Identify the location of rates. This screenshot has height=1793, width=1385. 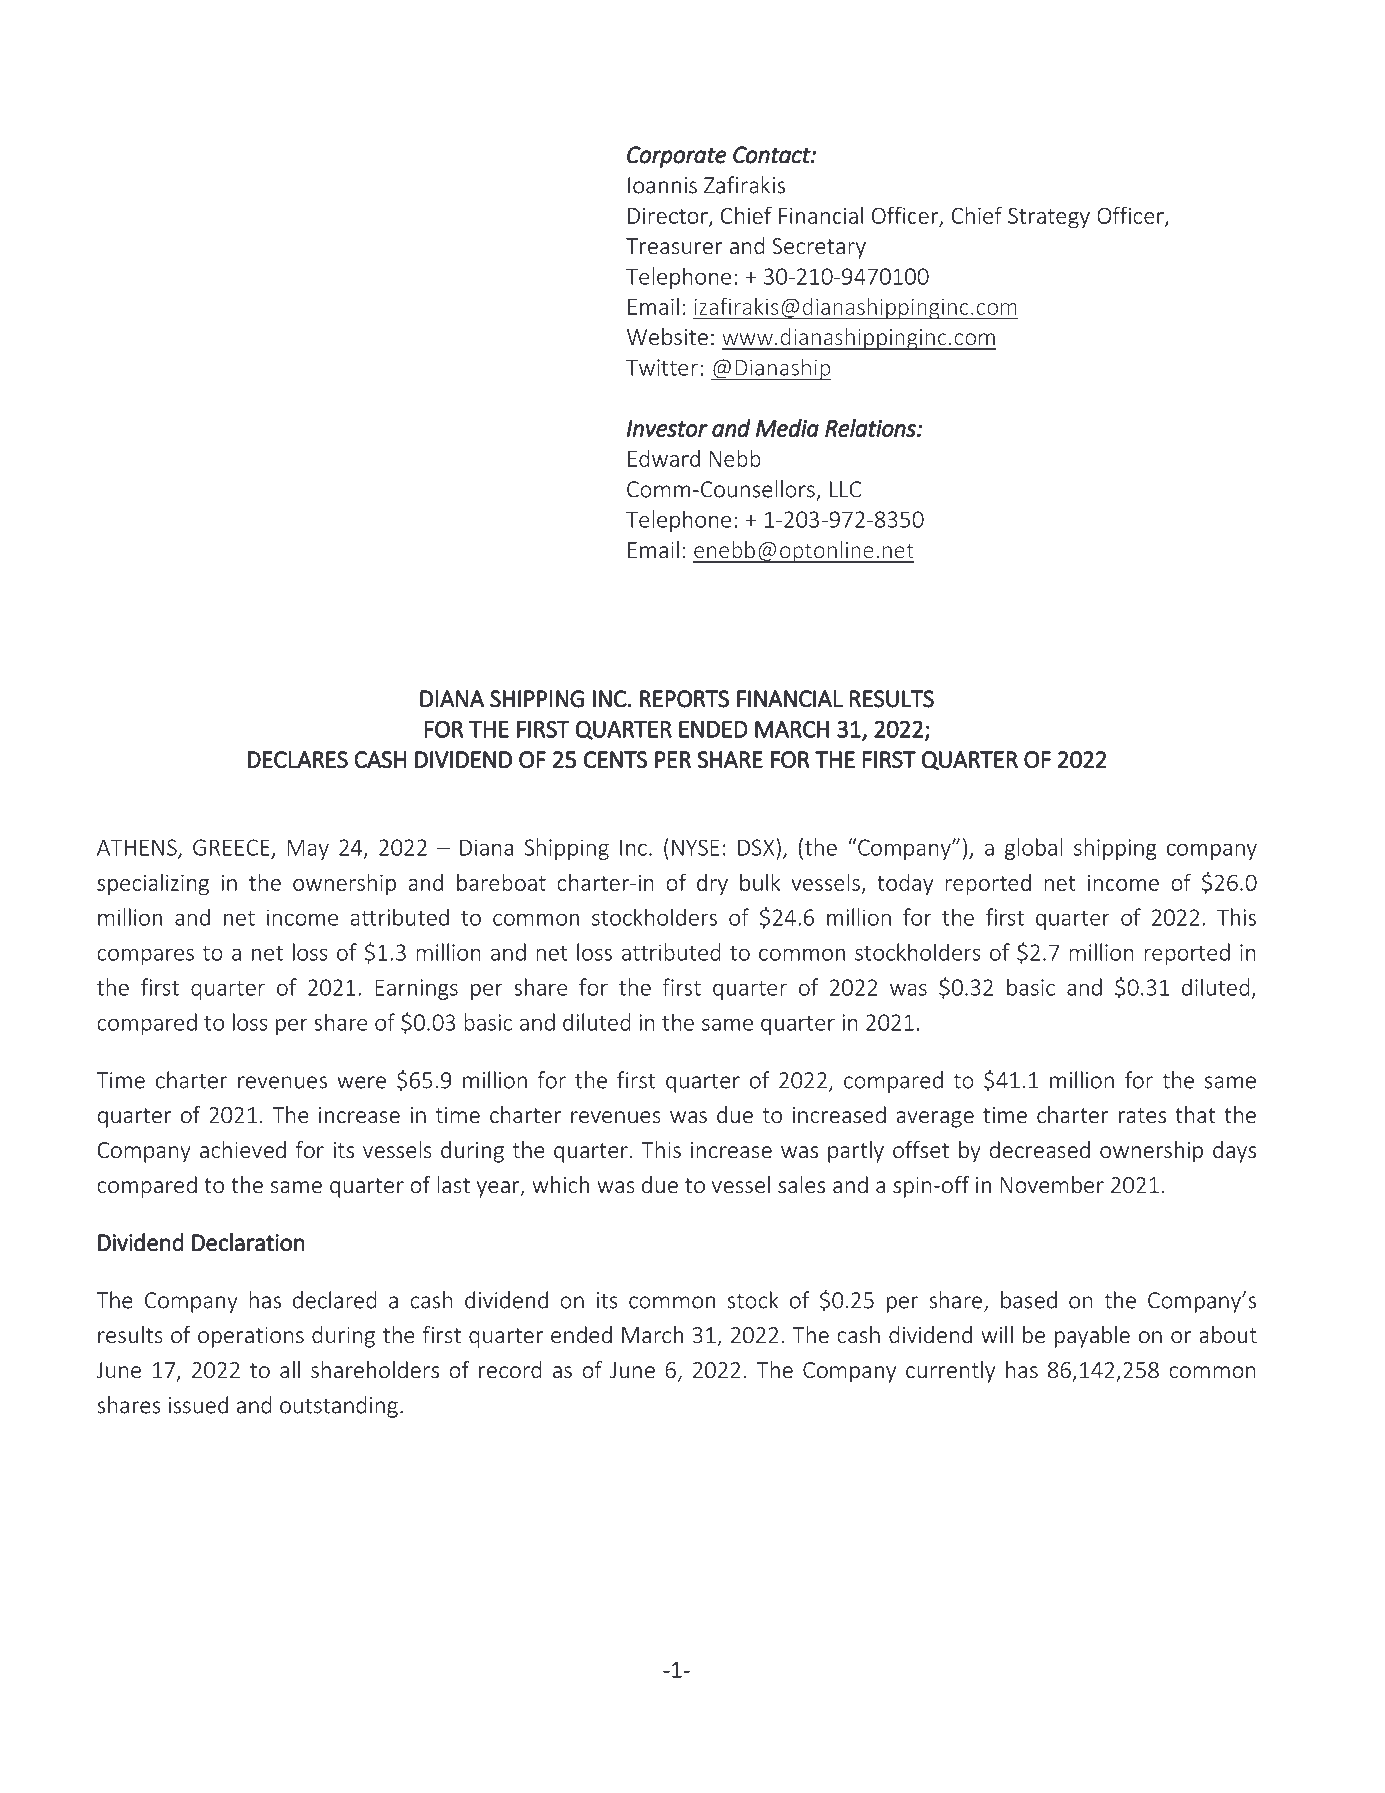
(1142, 1115).
